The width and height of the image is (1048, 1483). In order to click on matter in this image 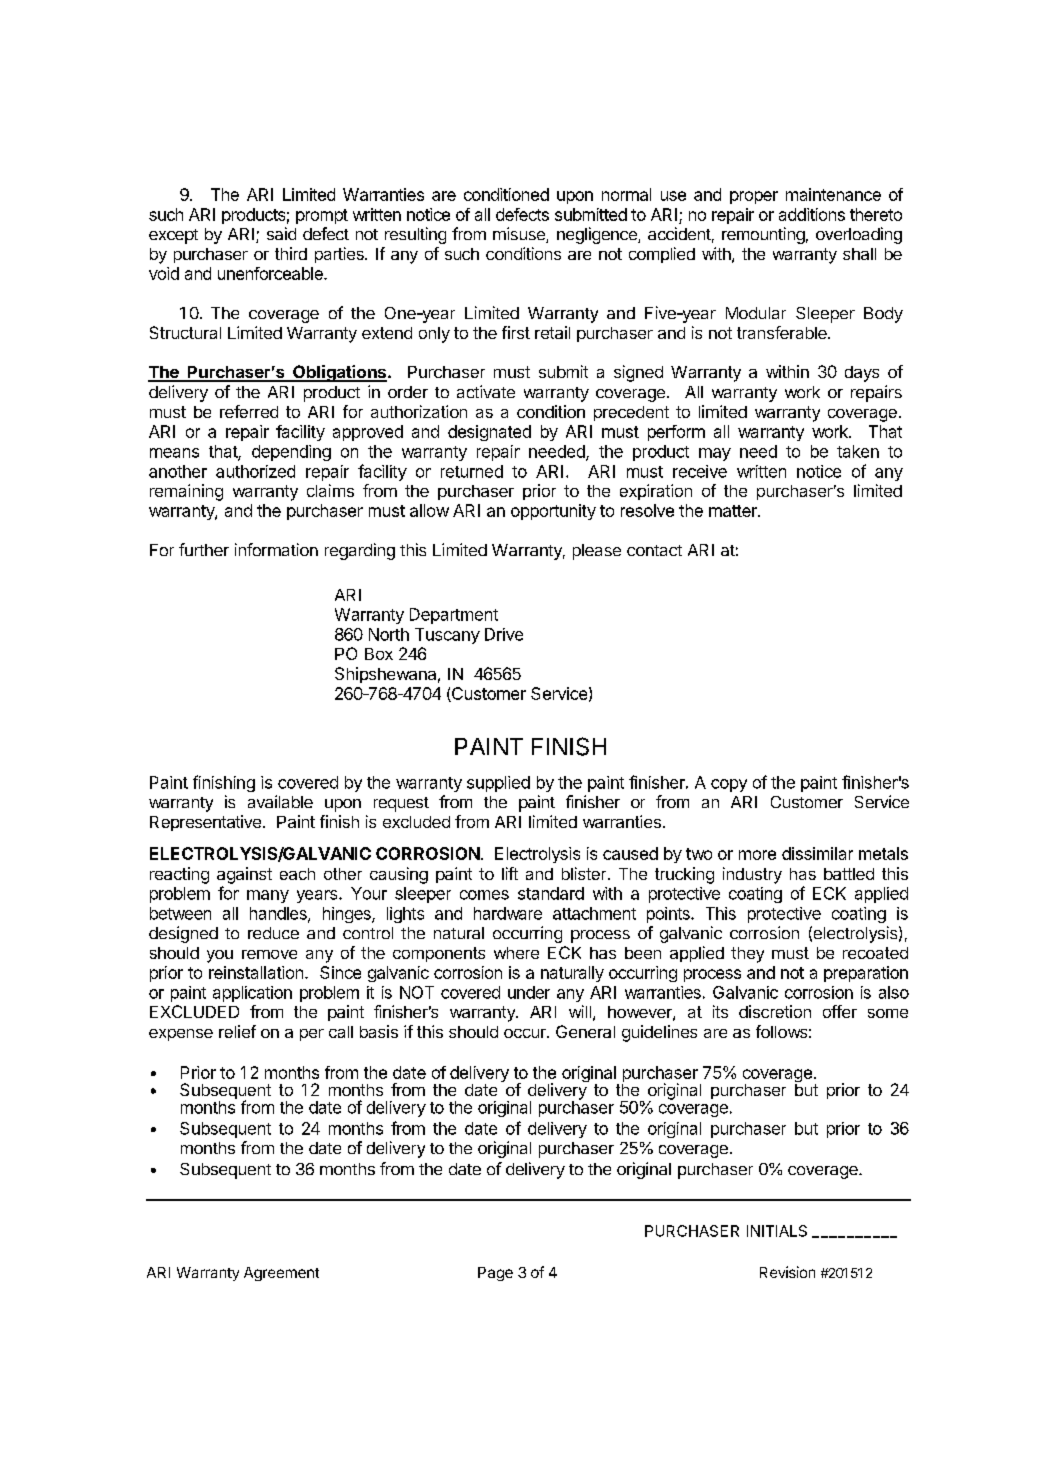, I will do `click(734, 511)`.
